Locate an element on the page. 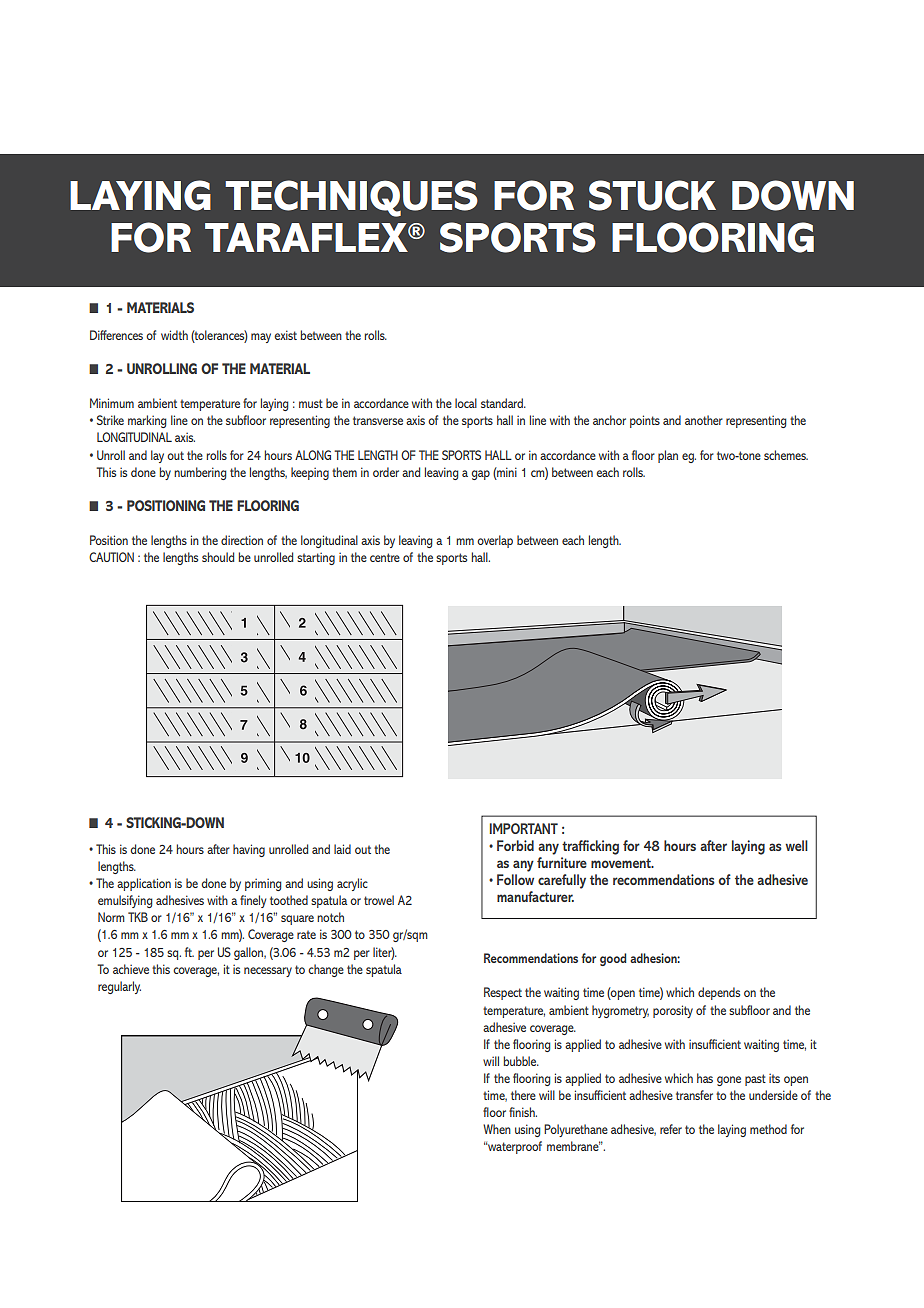 The width and height of the image is (924, 1308). gap is located at coordinates (481, 475).
